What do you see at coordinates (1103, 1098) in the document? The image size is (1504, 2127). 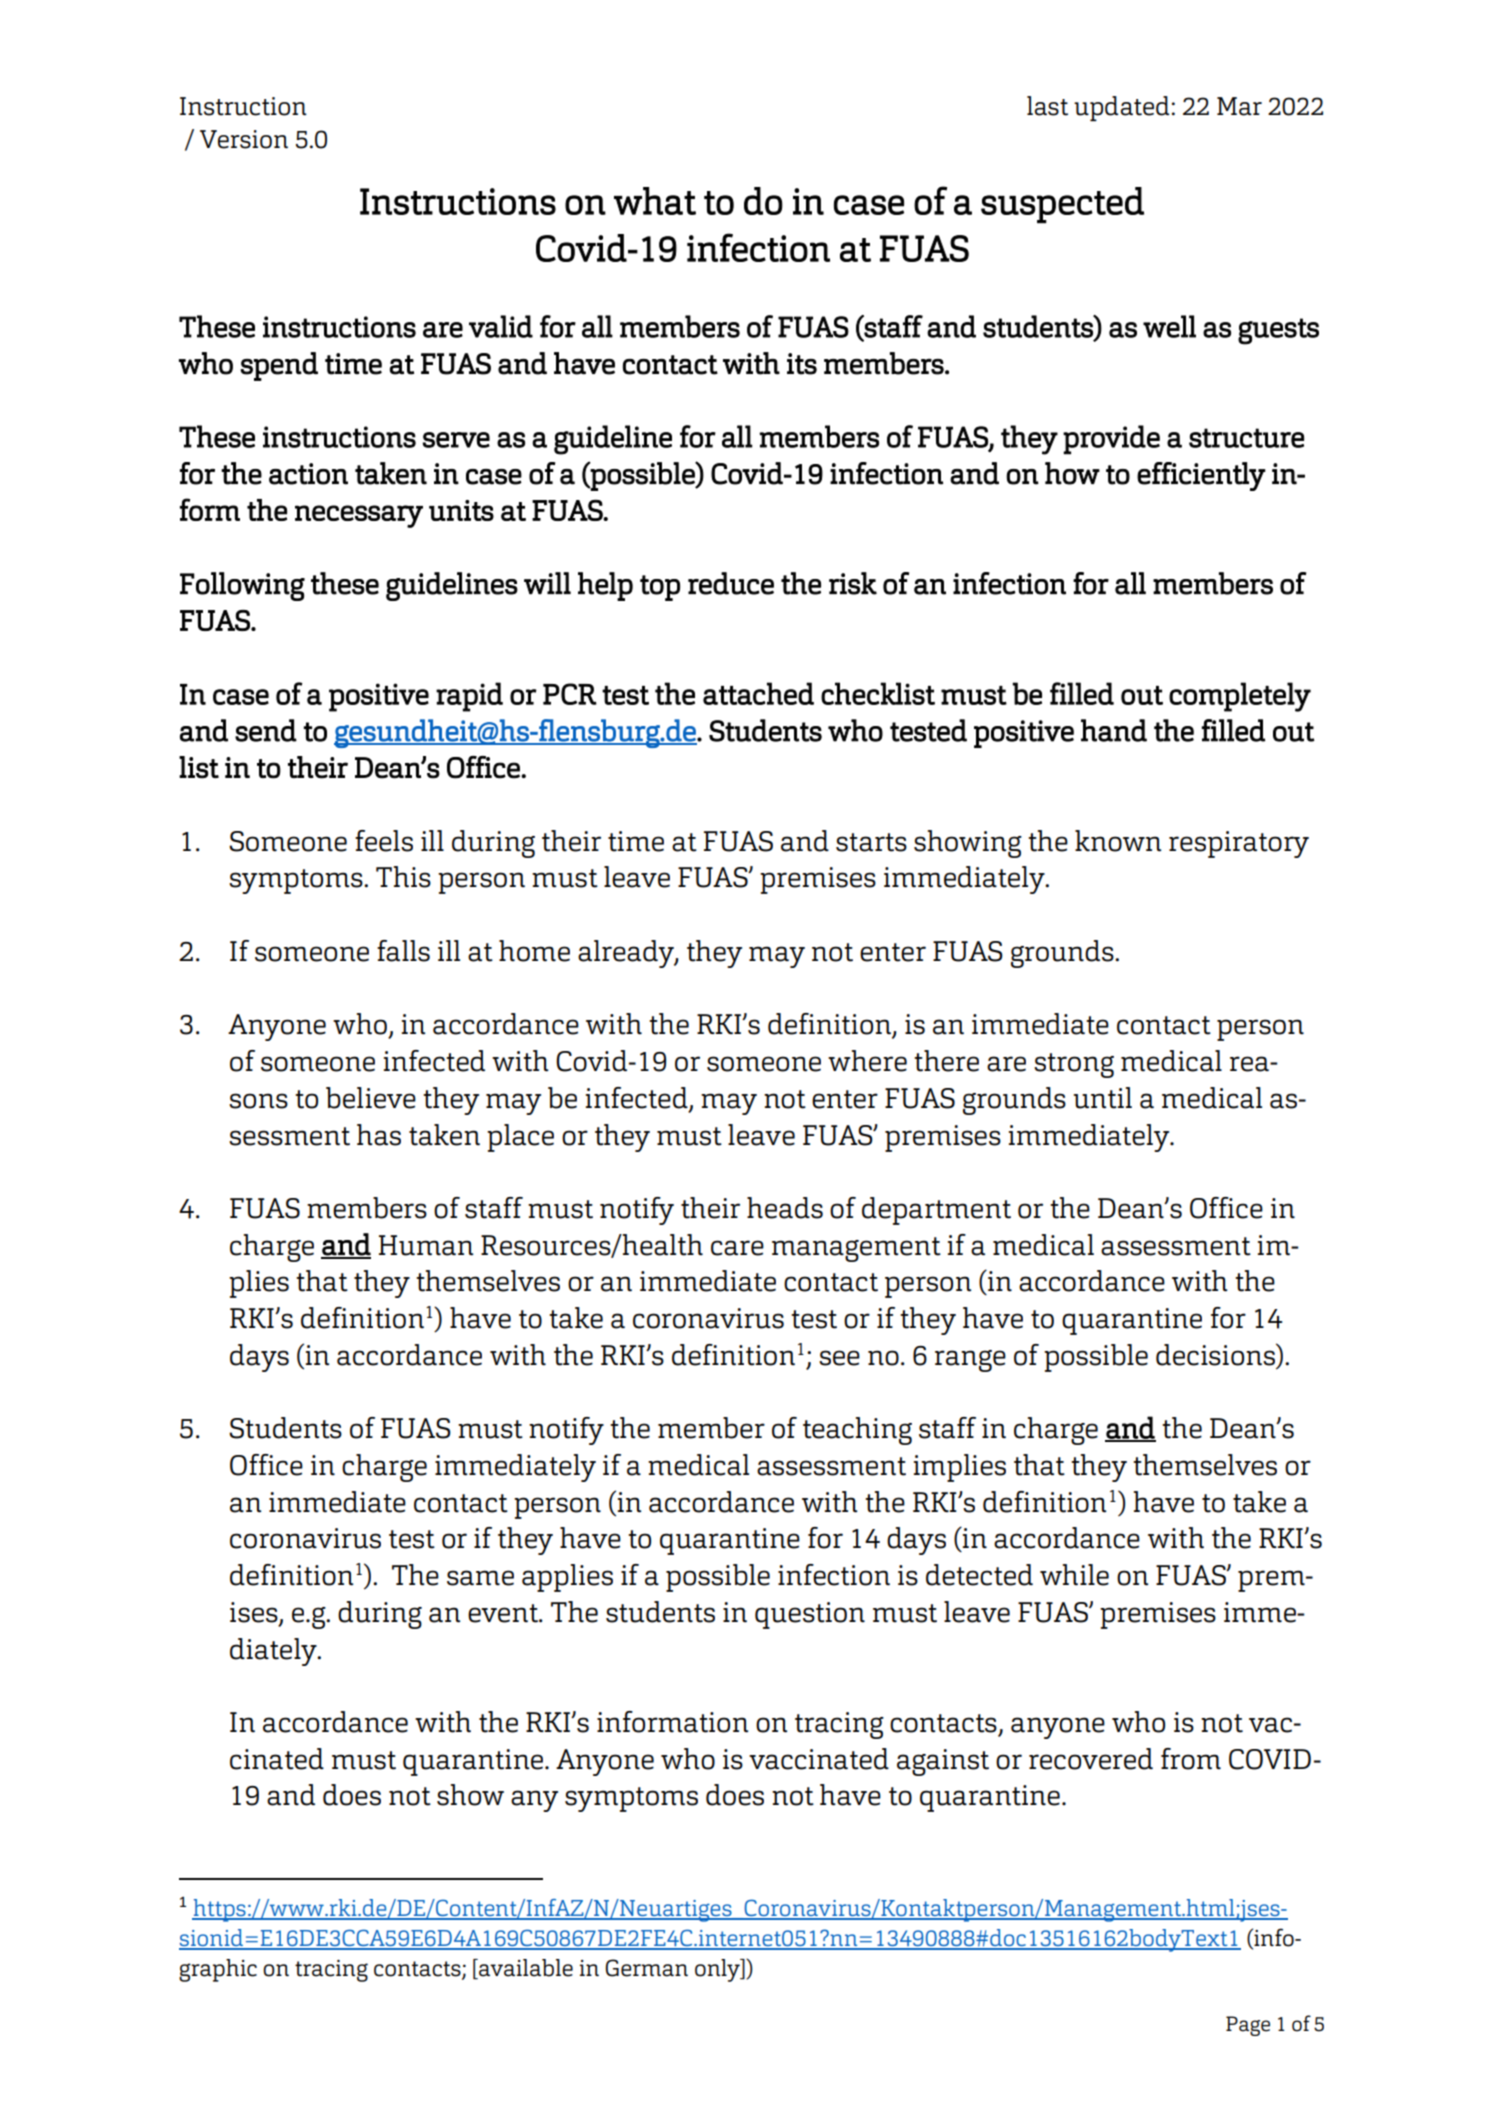 I see `until` at bounding box center [1103, 1098].
